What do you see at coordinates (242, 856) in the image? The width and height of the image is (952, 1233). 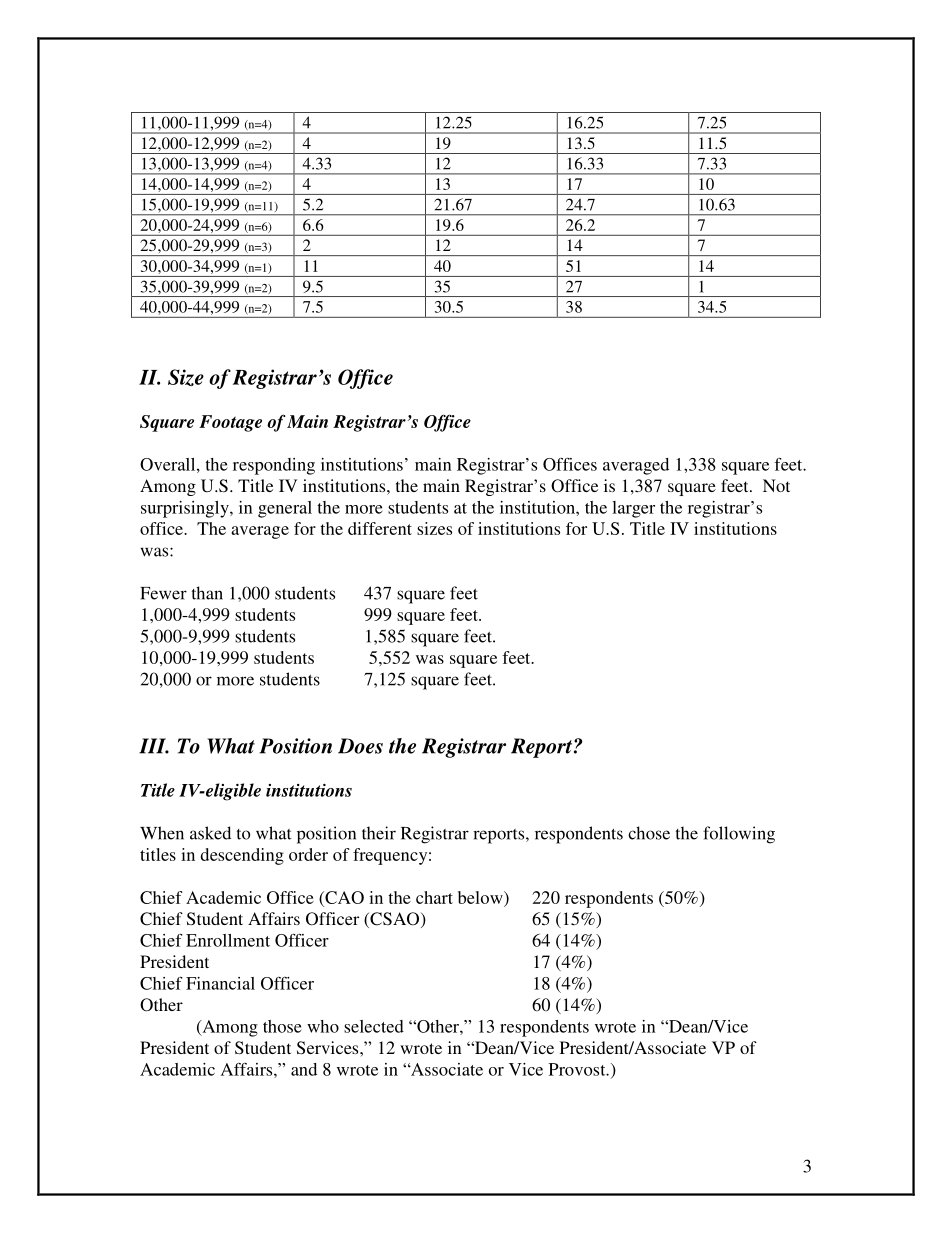 I see `descending` at bounding box center [242, 856].
